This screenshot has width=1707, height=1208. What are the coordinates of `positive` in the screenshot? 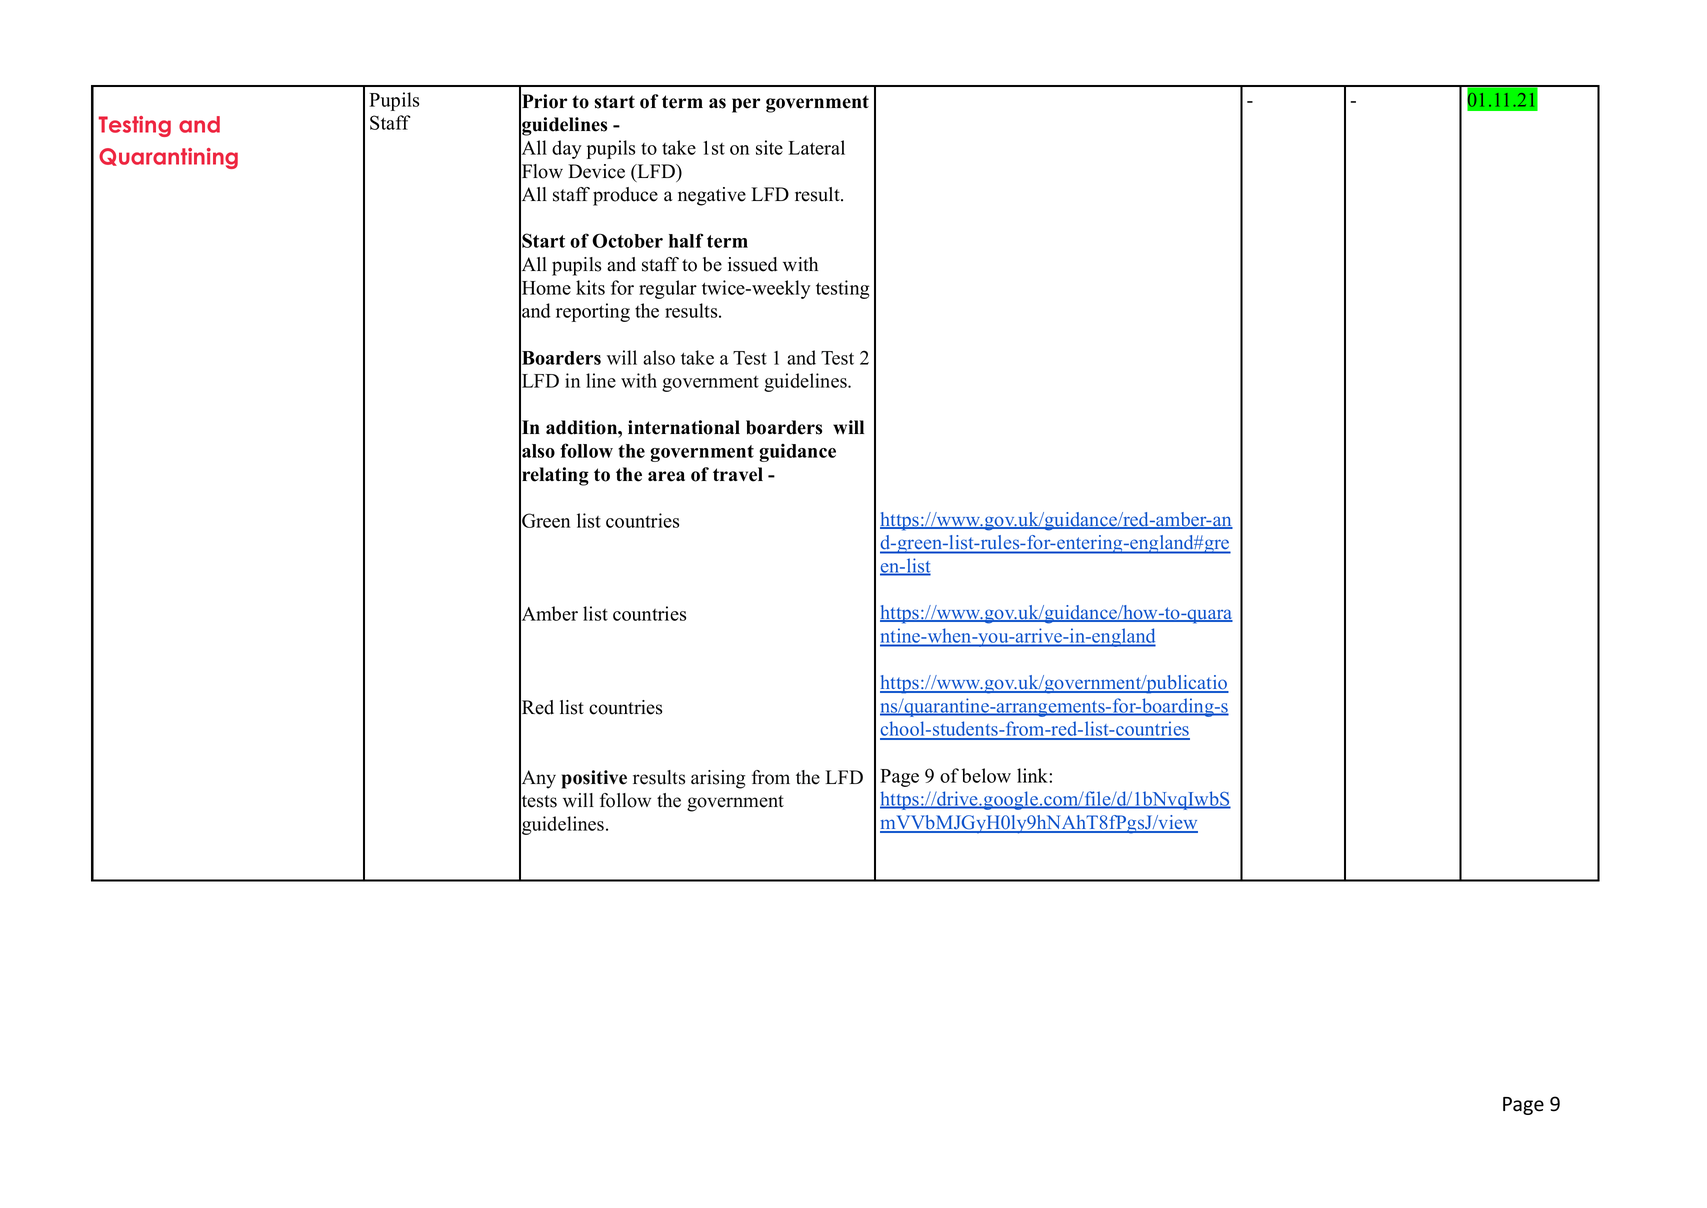 It's located at (594, 779).
